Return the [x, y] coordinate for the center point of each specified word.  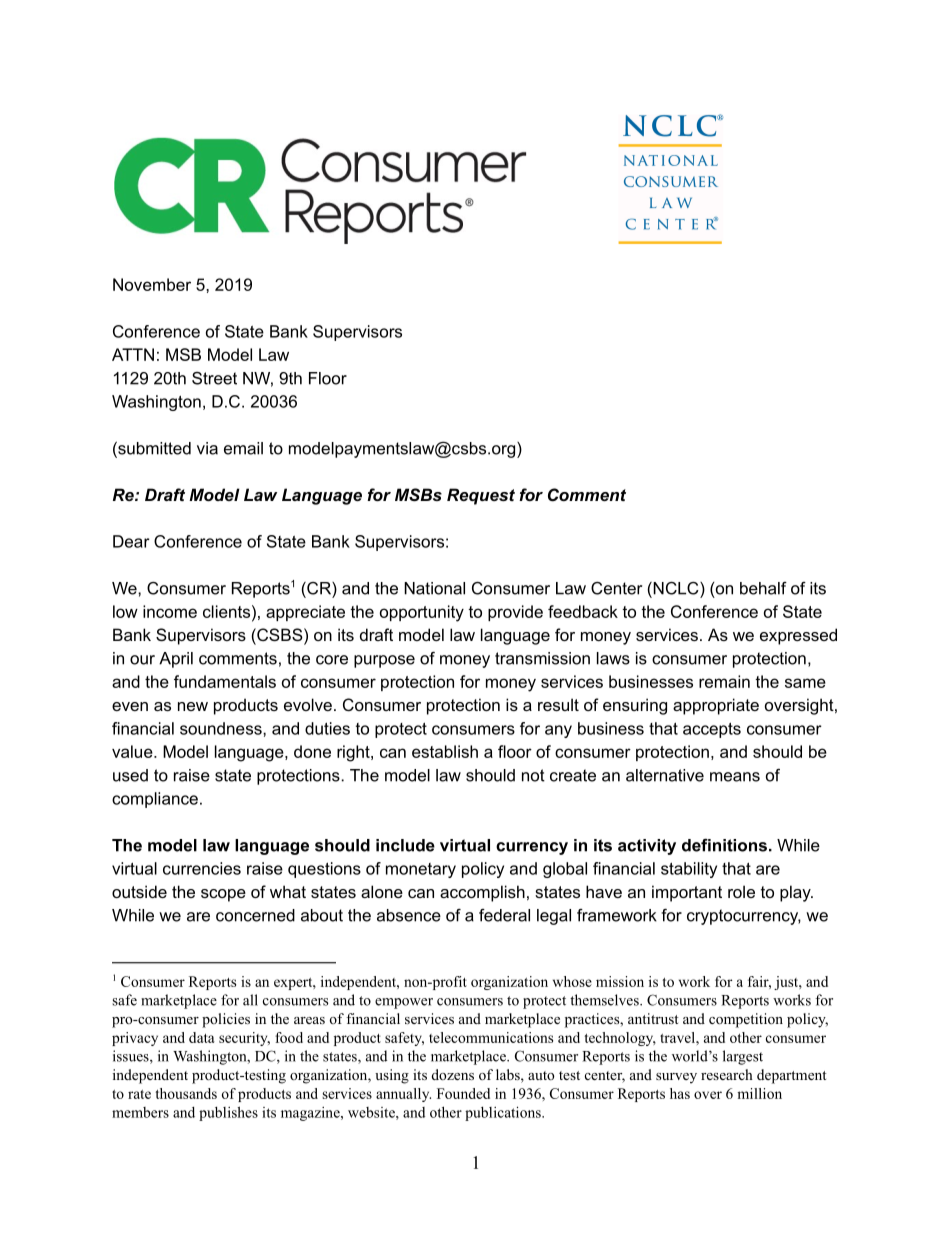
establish [445, 751]
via [207, 448]
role [741, 891]
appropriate [716, 706]
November [152, 284]
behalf [763, 588]
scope [223, 895]
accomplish [482, 893]
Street [214, 378]
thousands [186, 1093]
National [434, 588]
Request [481, 496]
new [193, 706]
